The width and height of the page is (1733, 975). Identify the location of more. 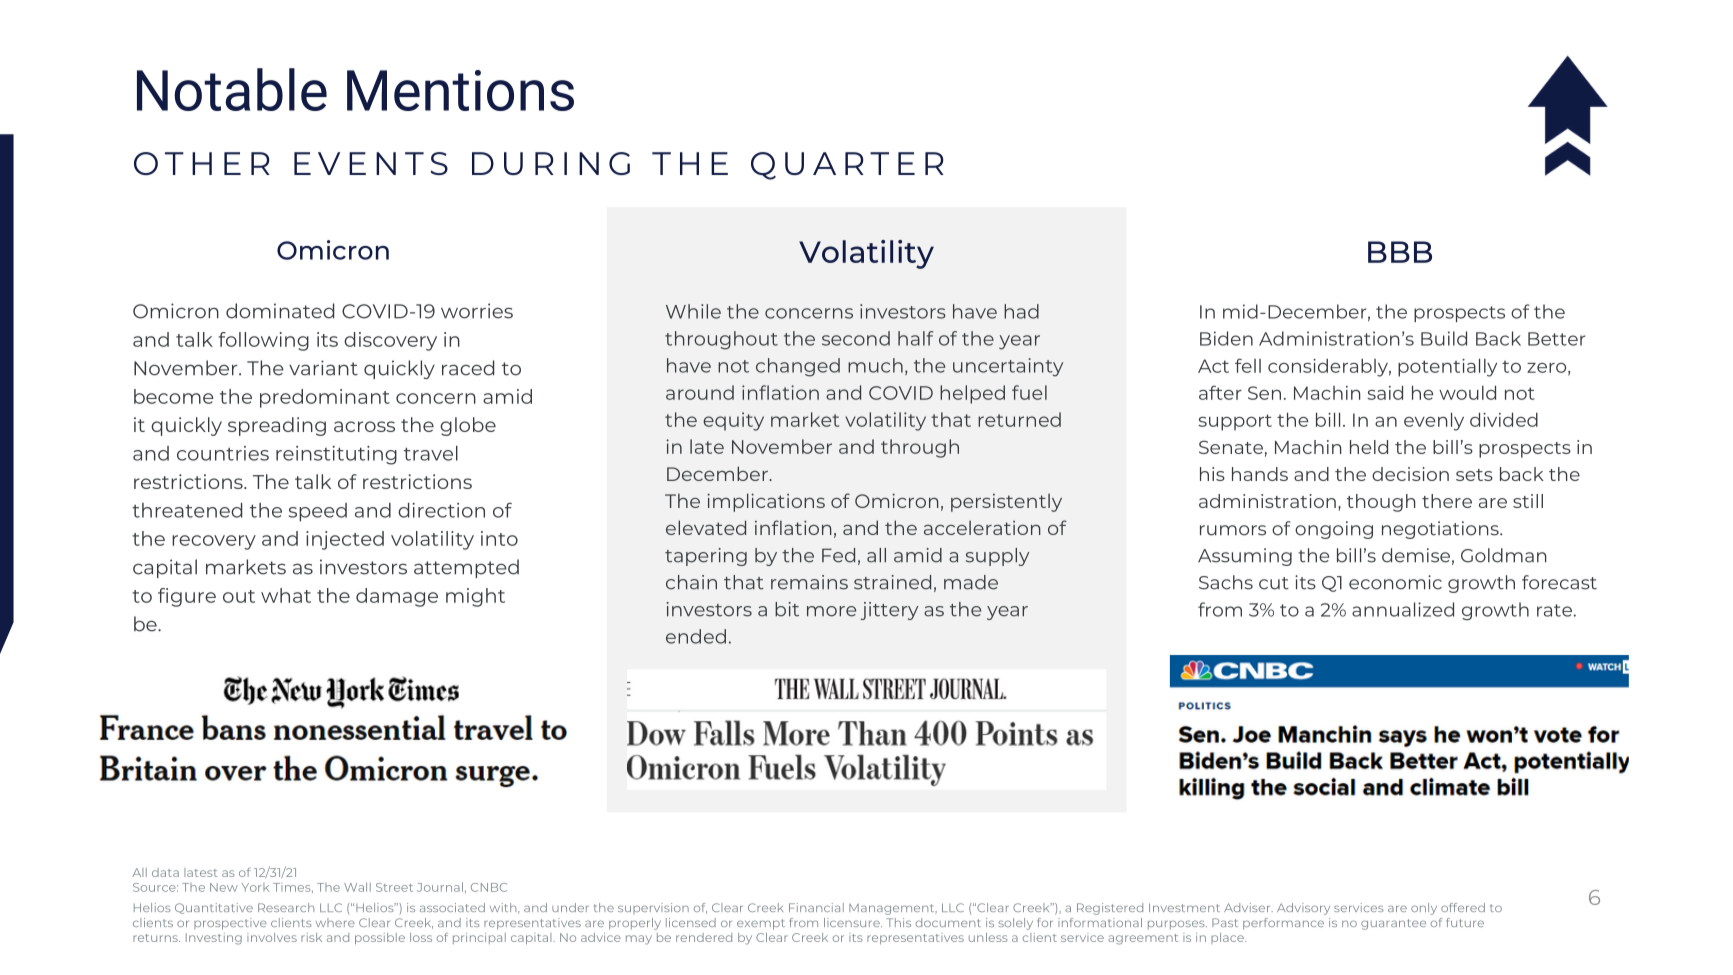
(831, 611).
